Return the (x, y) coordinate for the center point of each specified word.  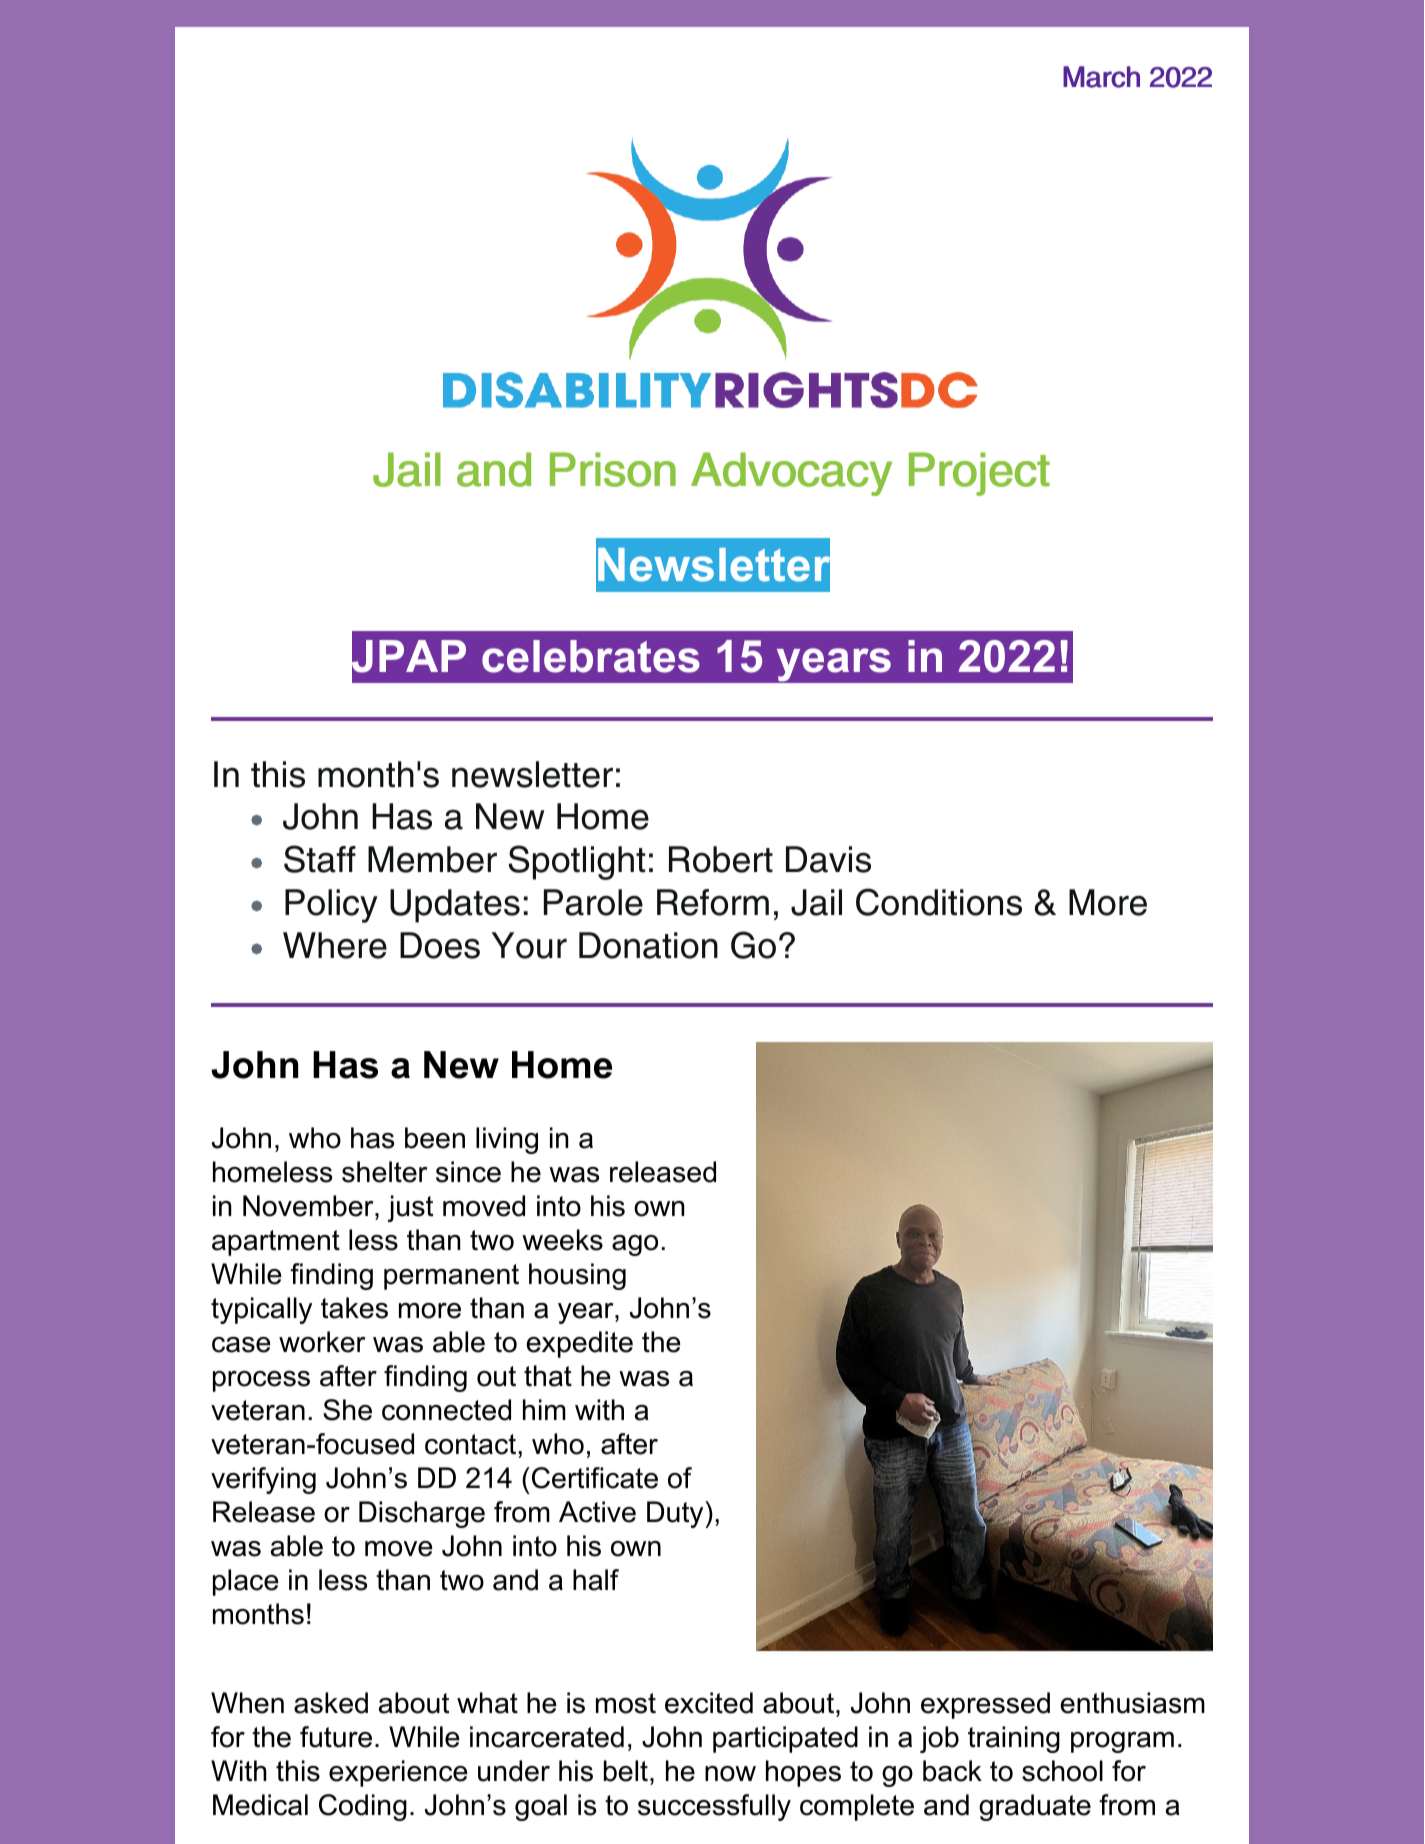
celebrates (591, 656)
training (1014, 1739)
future (336, 1737)
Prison (613, 469)
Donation (648, 945)
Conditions (939, 902)
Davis (828, 859)
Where (335, 945)
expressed (985, 1705)
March (1101, 77)
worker (322, 1342)
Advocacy (791, 474)
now (730, 1774)
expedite (580, 1344)
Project (979, 474)
